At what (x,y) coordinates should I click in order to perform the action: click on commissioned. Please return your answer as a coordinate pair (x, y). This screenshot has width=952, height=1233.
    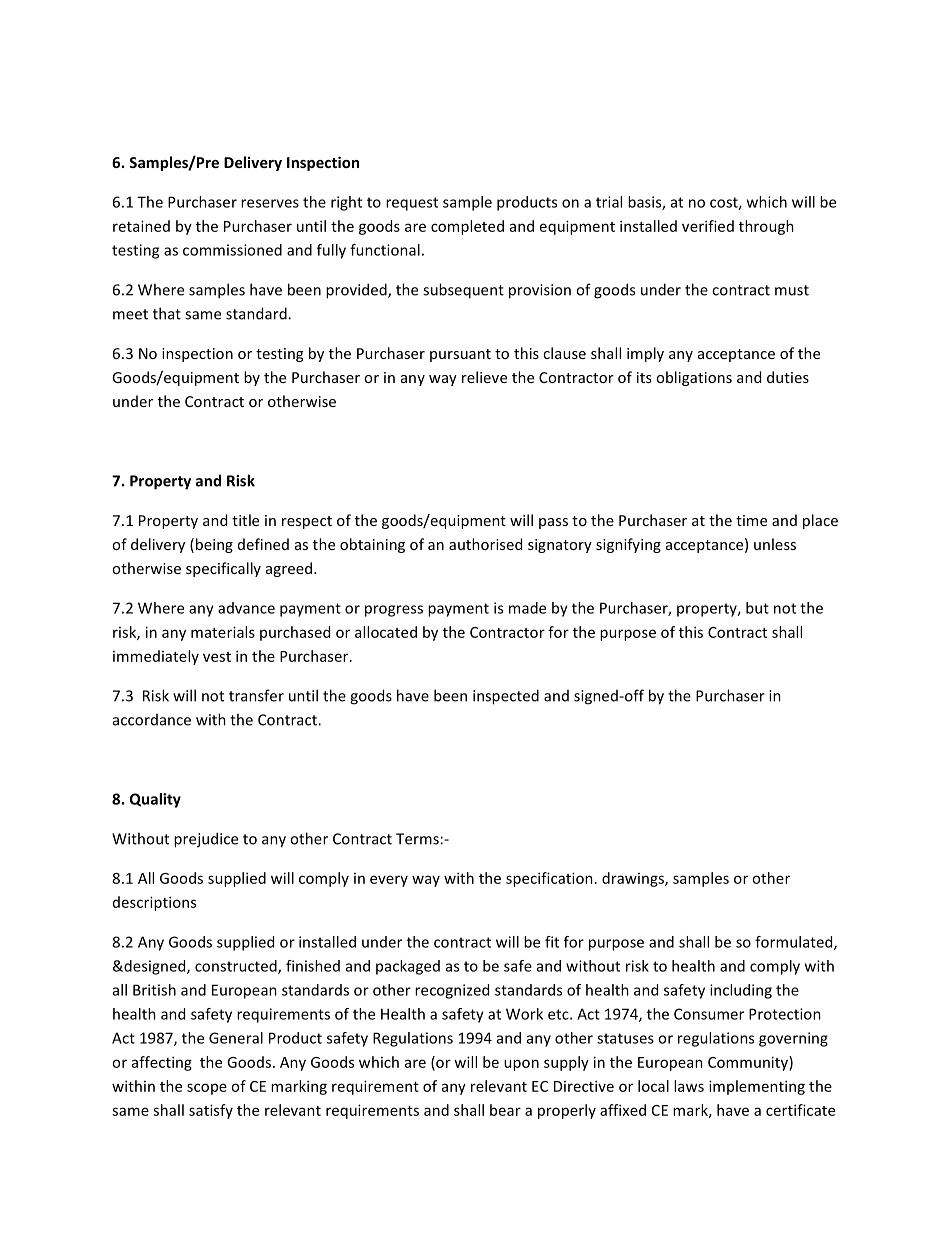
    Looking at the image, I should click on (232, 250).
